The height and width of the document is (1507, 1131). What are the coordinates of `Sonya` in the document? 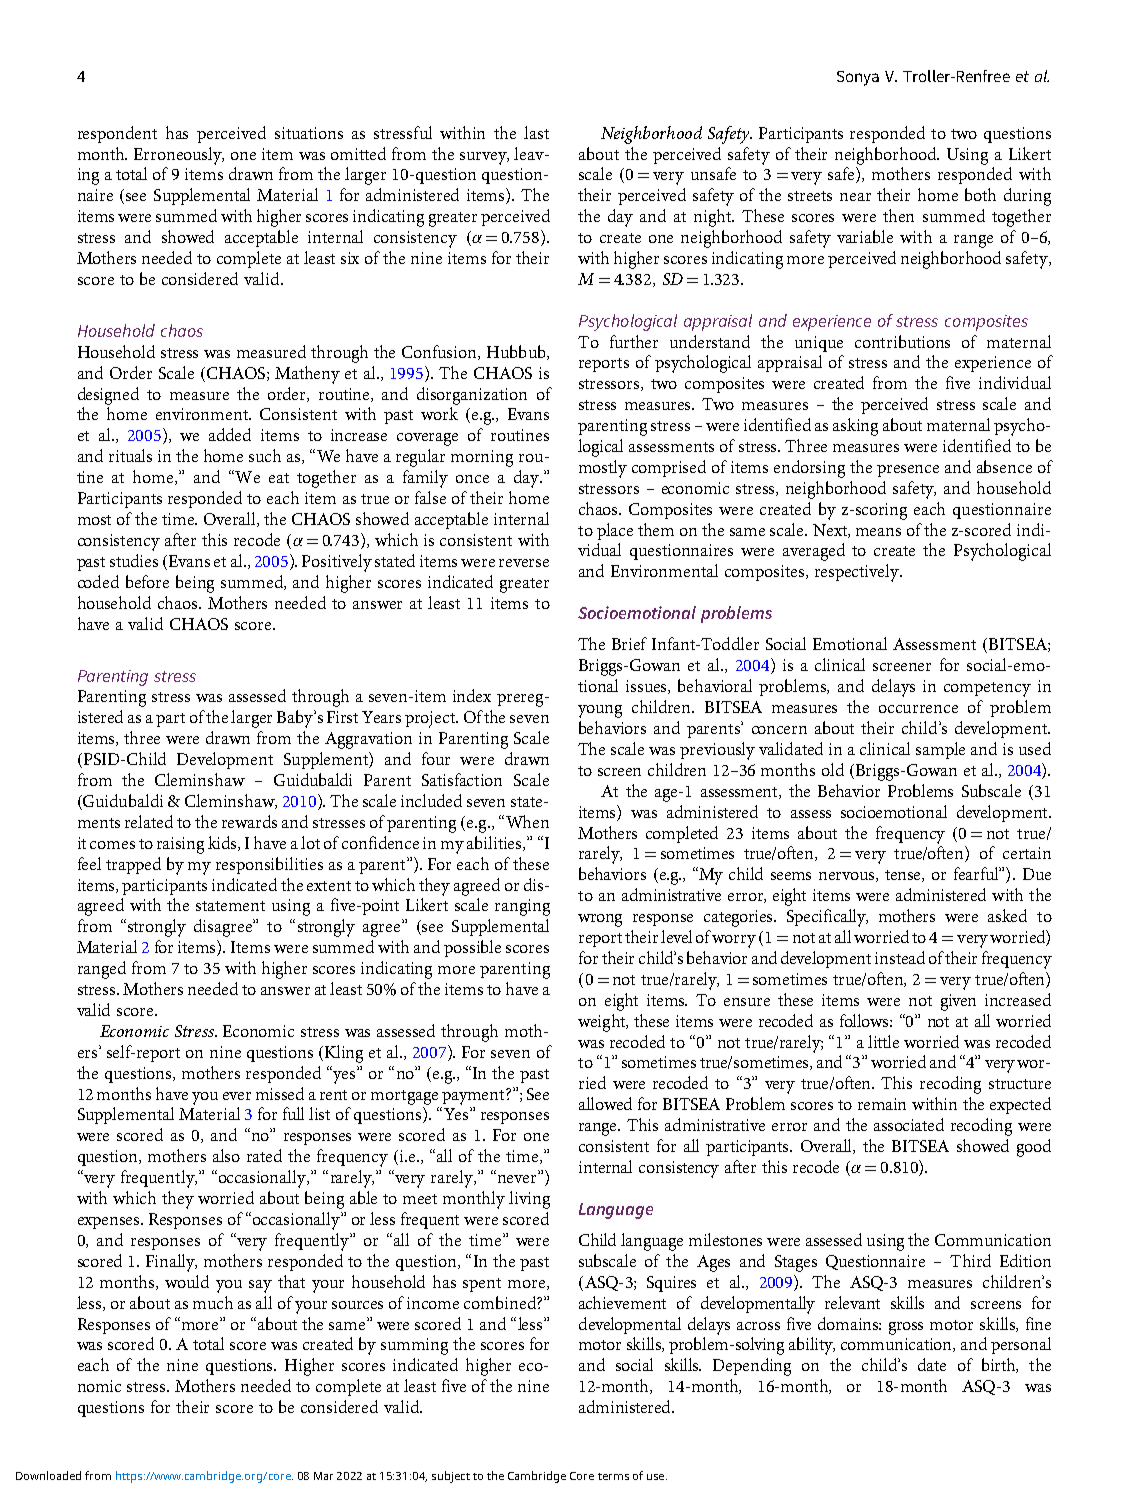 It's located at (858, 78).
